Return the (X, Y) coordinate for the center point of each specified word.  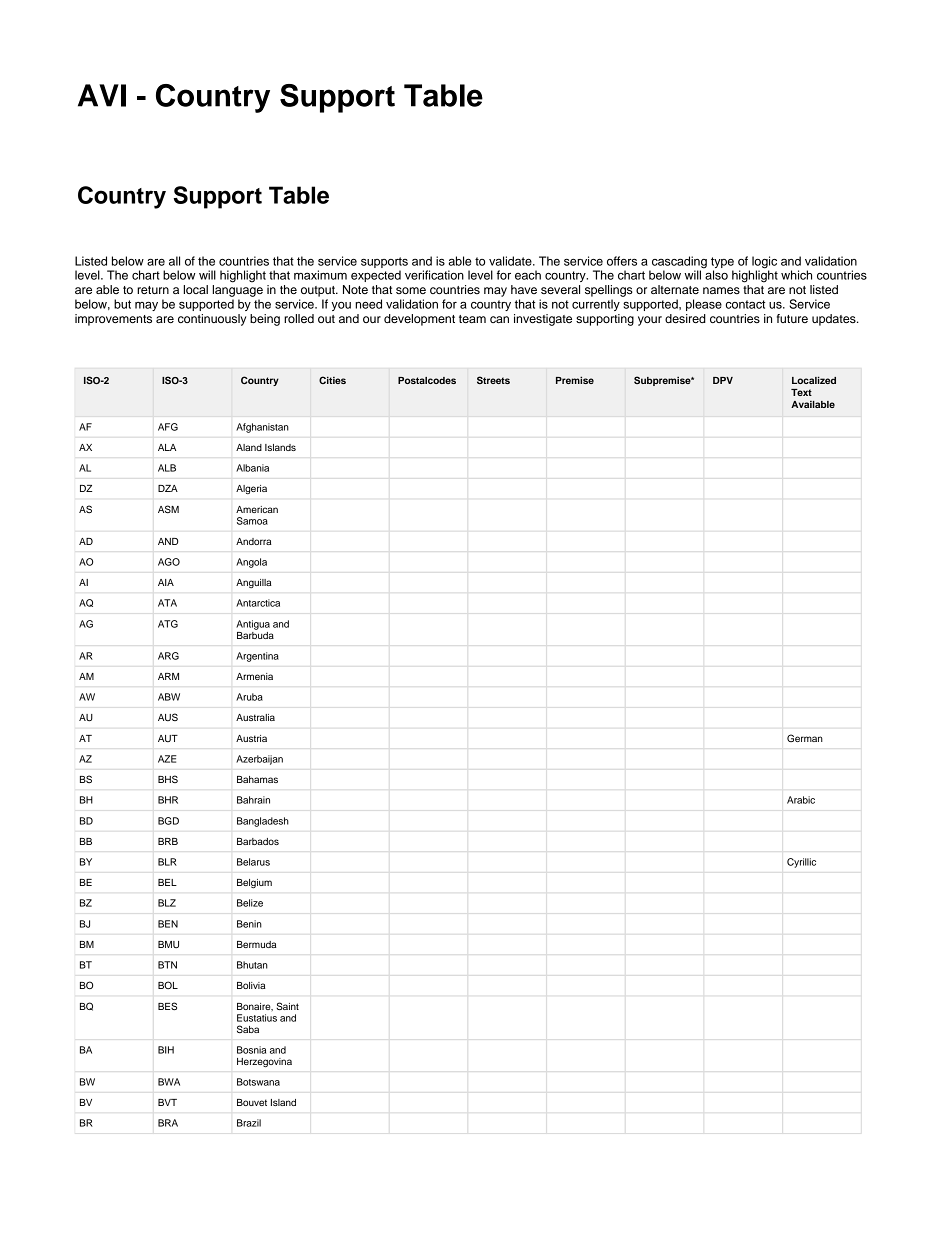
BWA (169, 1082)
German (805, 738)
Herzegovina (264, 1062)
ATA (167, 603)
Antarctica (258, 603)
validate (511, 261)
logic (764, 262)
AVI (102, 95)
